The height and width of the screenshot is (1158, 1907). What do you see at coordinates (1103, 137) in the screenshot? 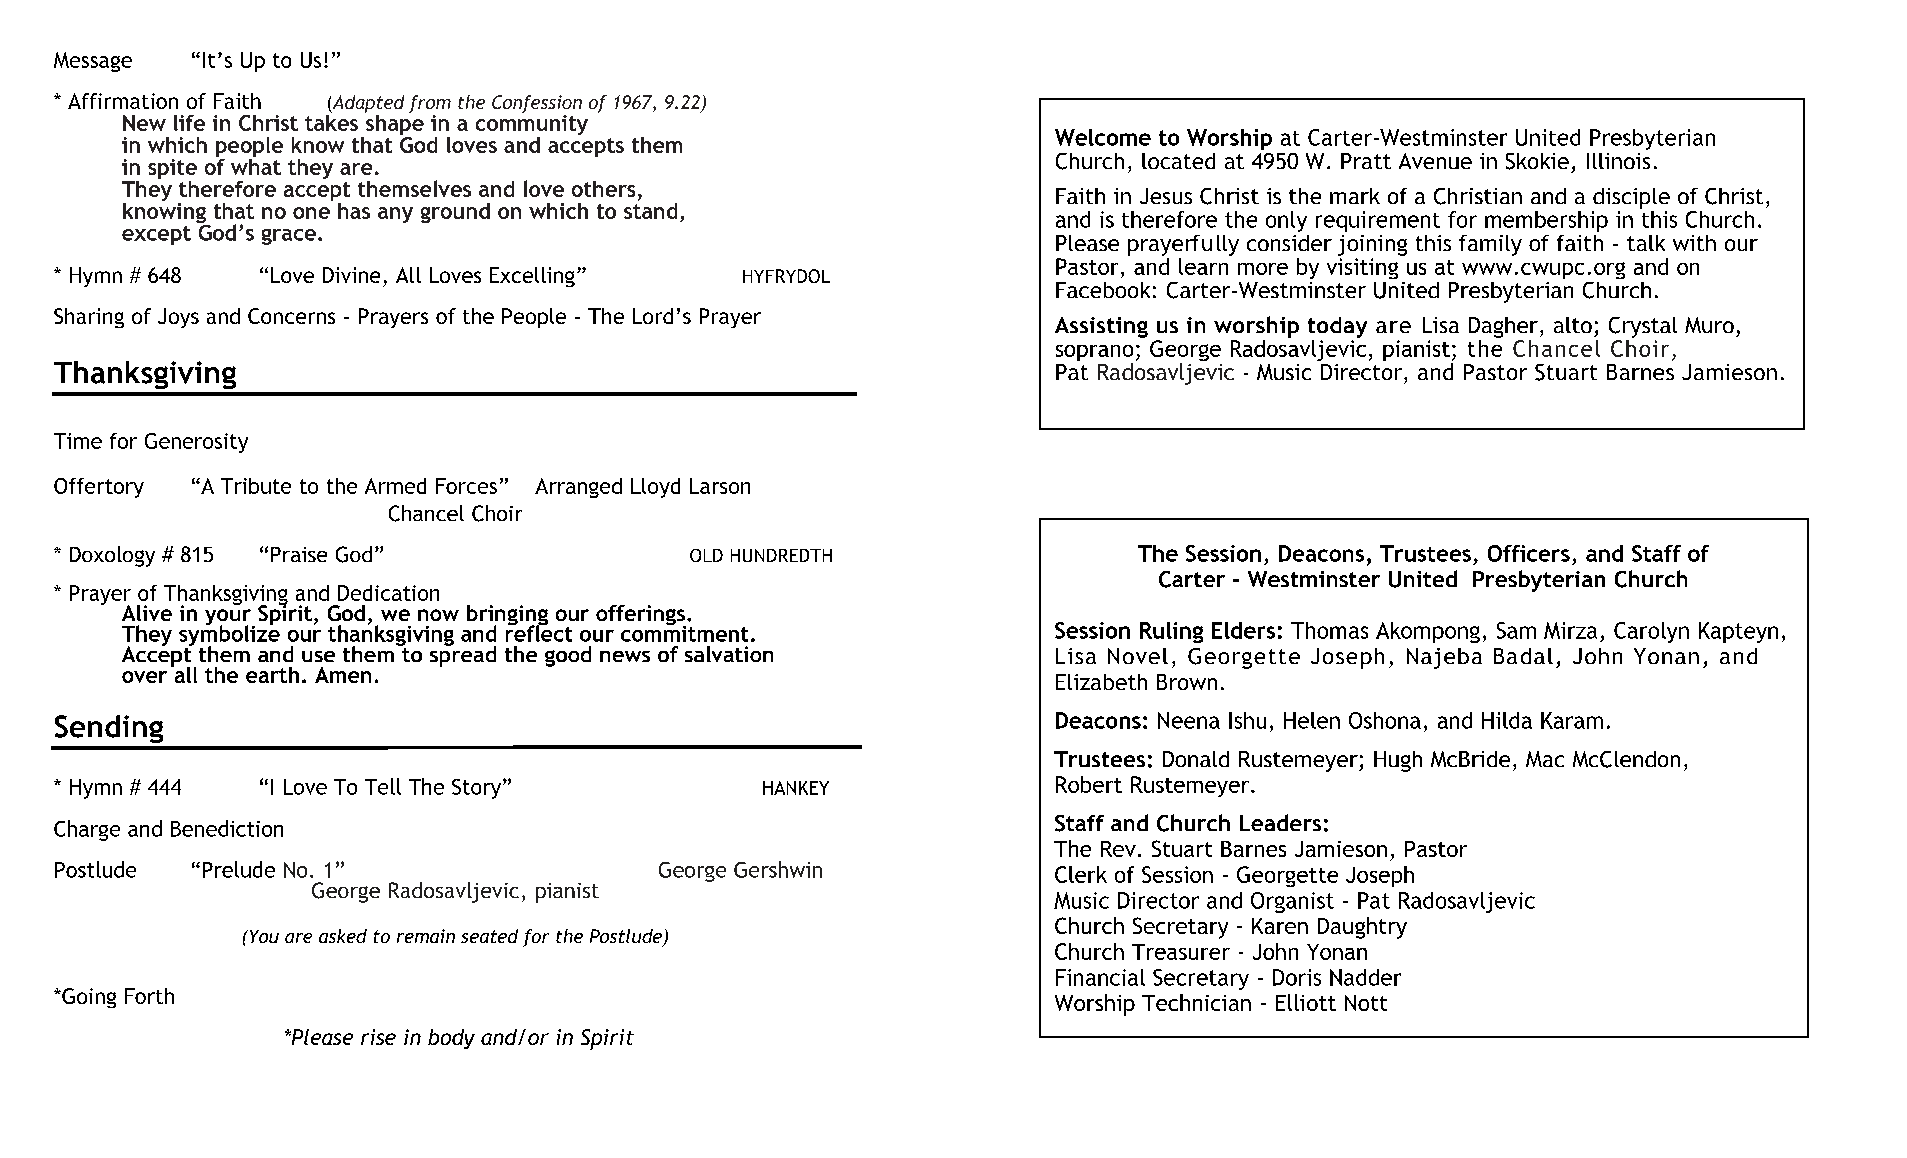
I see `Welcome` at bounding box center [1103, 137].
